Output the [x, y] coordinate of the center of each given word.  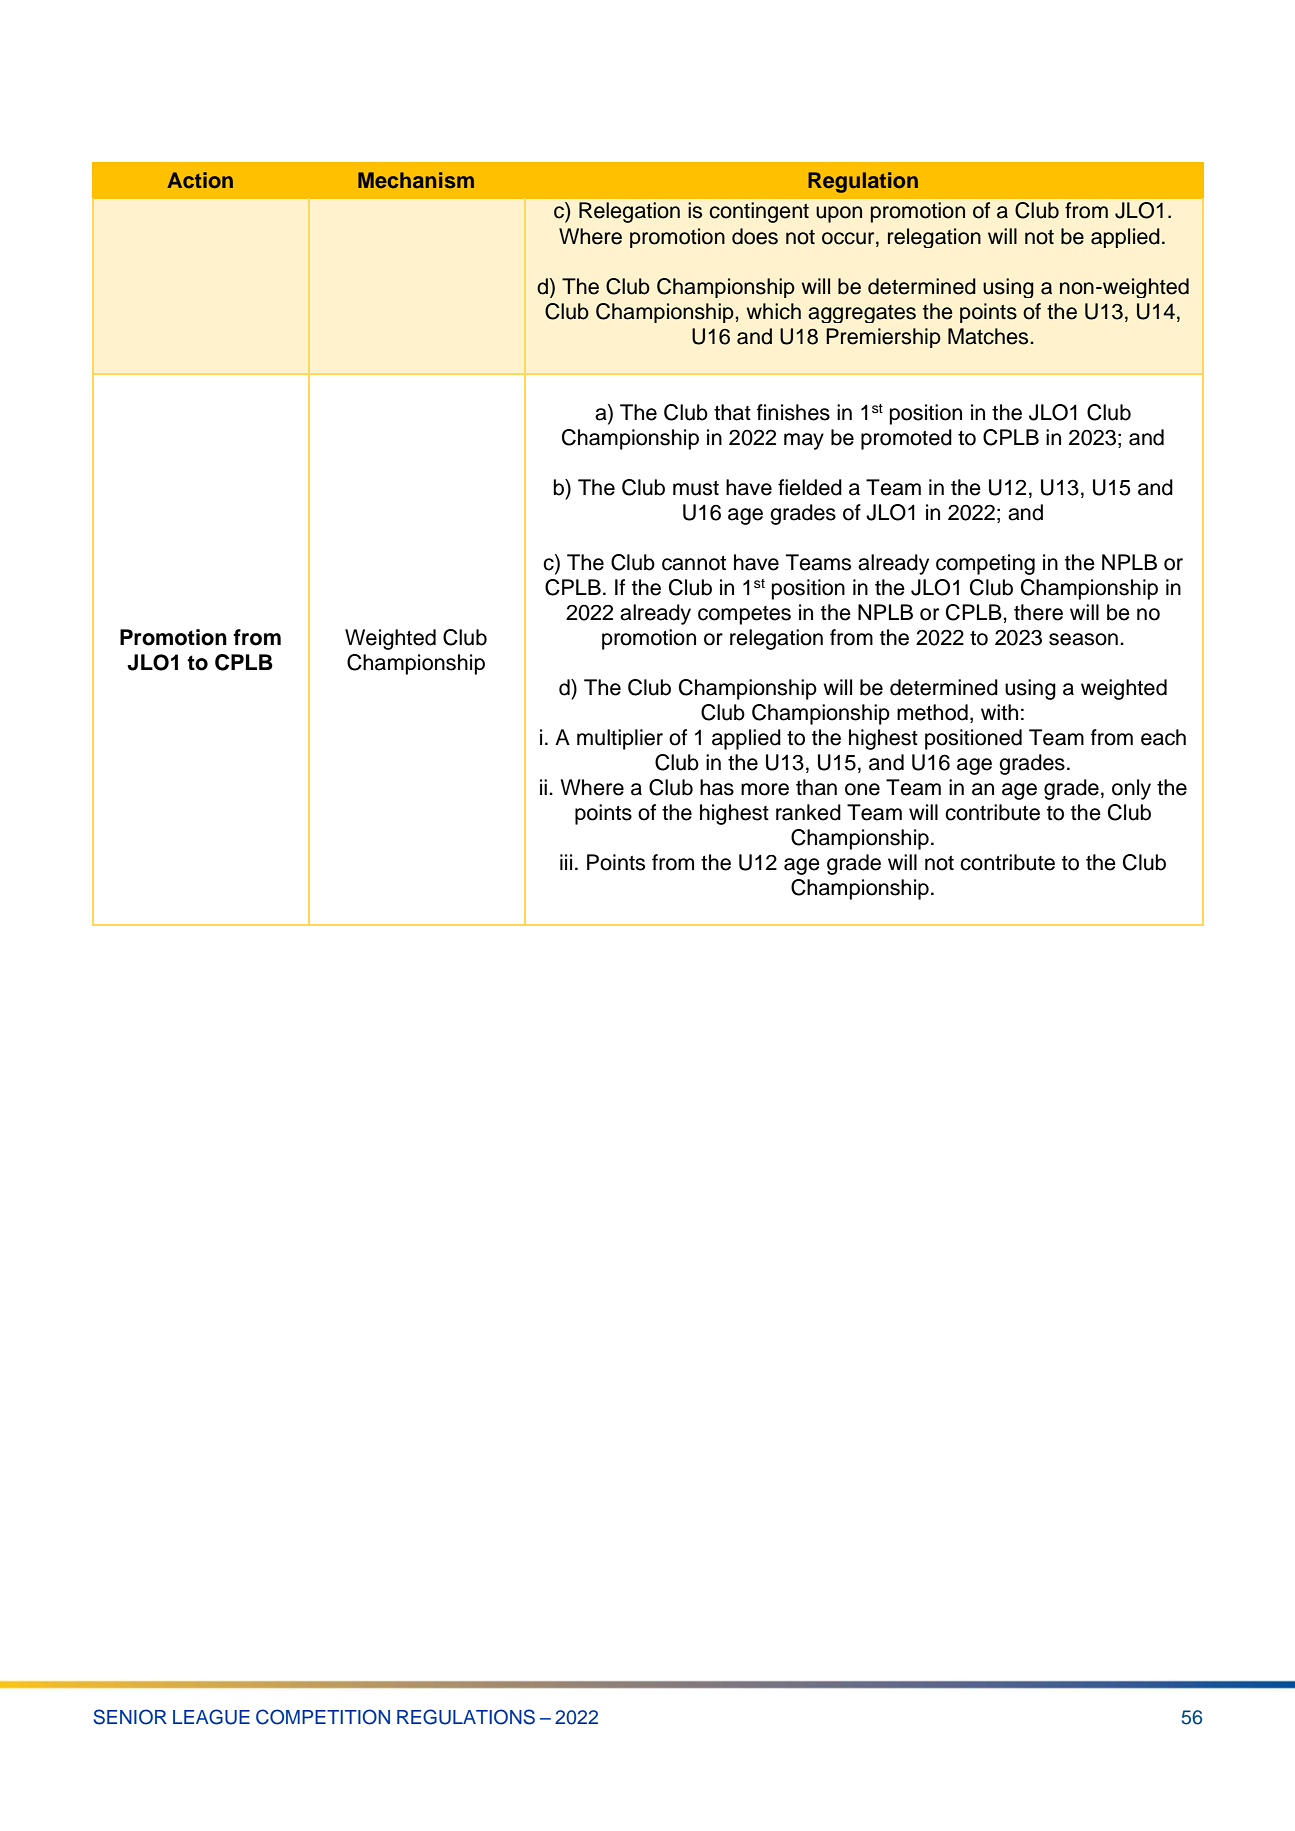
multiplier [620, 739]
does [755, 236]
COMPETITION [323, 1717]
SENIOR [130, 1717]
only [1131, 789]
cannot [694, 563]
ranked [808, 812]
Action [200, 180]
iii [566, 862]
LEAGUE [211, 1717]
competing [985, 564]
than [816, 787]
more [765, 789]
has [717, 787]
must [696, 488]
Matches [989, 336]
